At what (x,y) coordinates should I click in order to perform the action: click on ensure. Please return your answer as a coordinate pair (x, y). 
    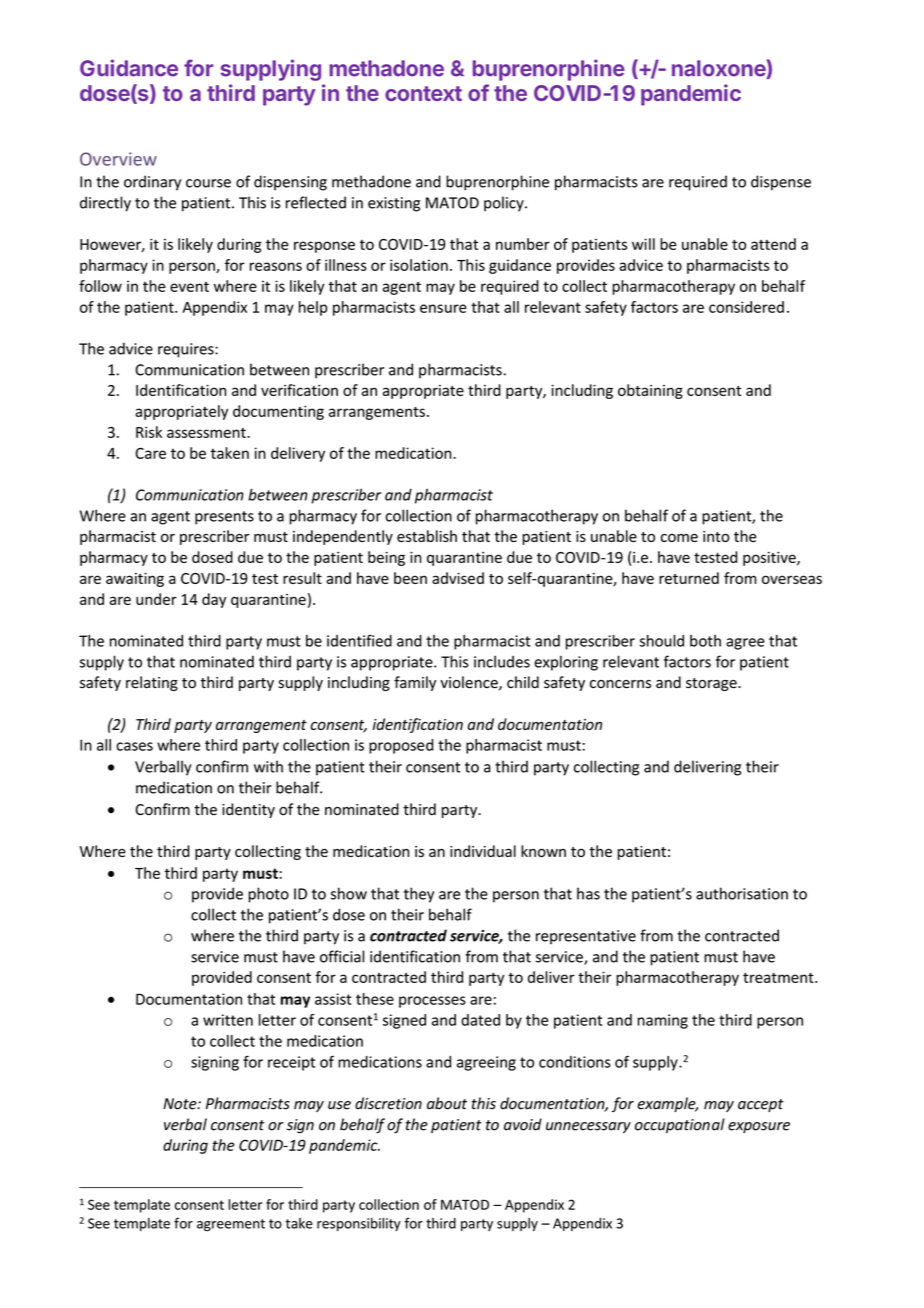
    Looking at the image, I should click on (443, 308).
